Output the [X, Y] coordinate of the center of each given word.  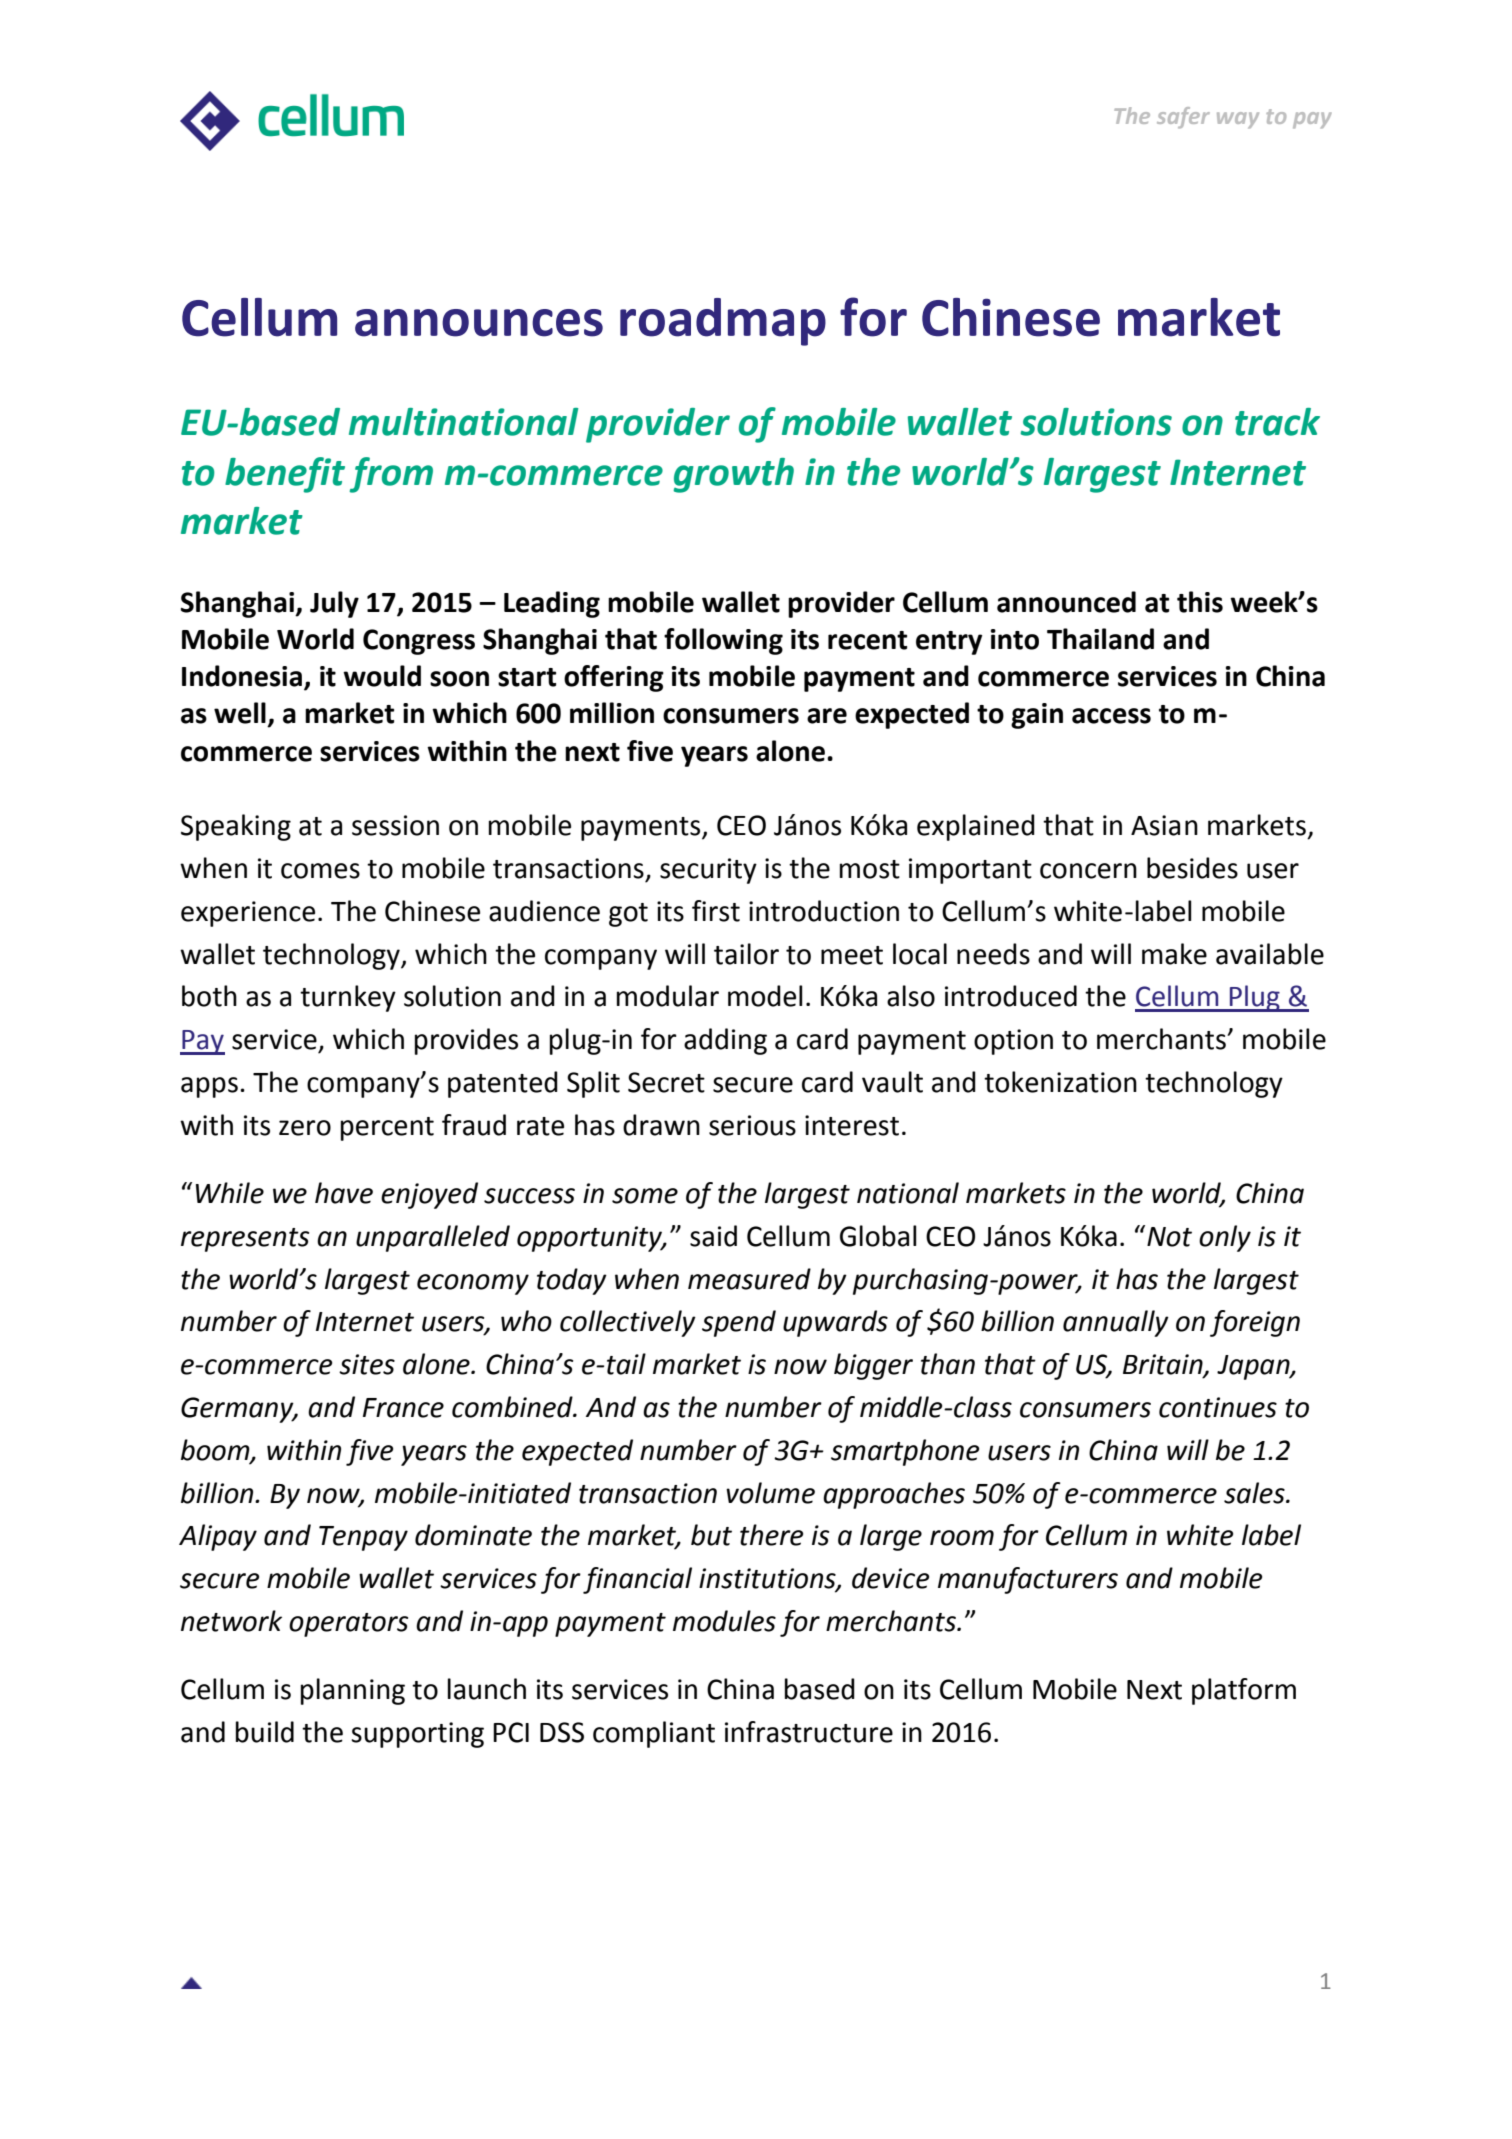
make [1174, 954]
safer [1183, 117]
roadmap [723, 322]
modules [724, 1621]
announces [479, 323]
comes [320, 871]
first [716, 911]
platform [1244, 1691]
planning [353, 1691]
